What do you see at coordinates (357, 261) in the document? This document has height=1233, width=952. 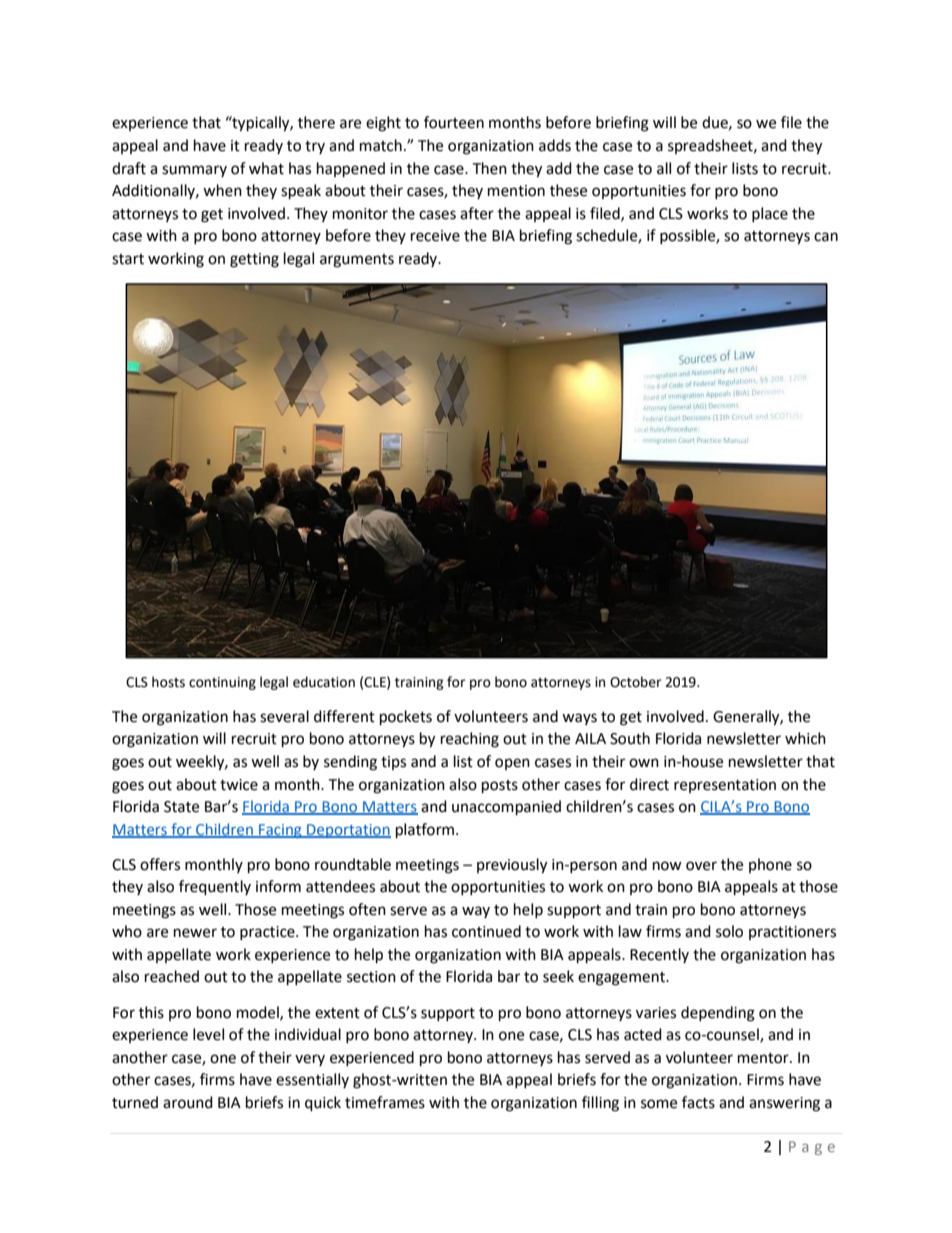 I see `arguments` at bounding box center [357, 261].
